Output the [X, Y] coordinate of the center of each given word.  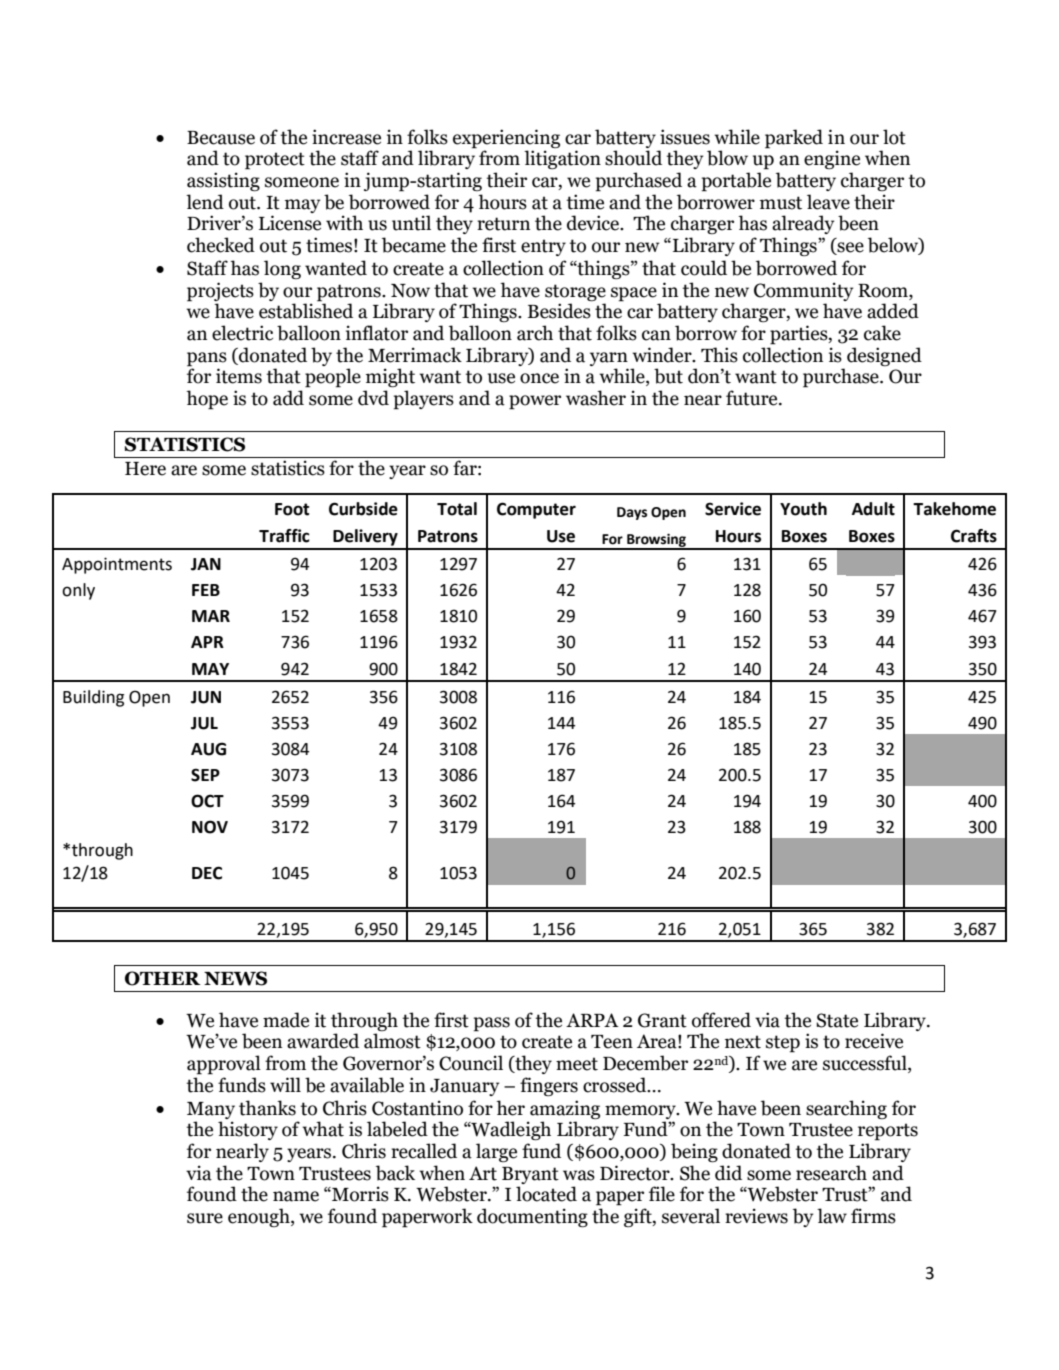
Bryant [530, 1175]
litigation [562, 159]
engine [832, 159]
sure [205, 1218]
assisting [223, 181]
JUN [206, 697]
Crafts [974, 536]
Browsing [656, 541]
